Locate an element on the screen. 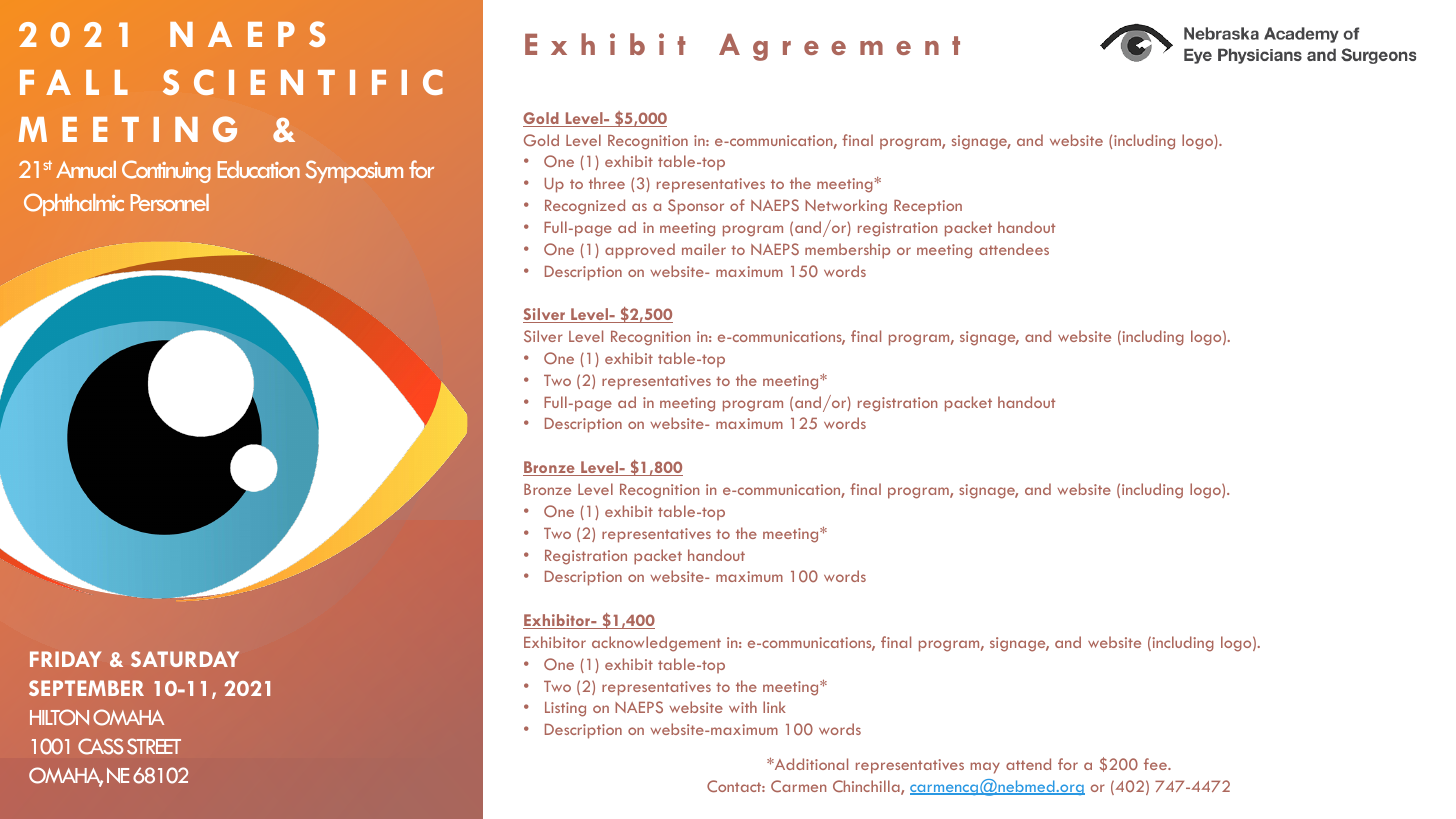 This screenshot has height=819, width=1456. membership is located at coordinates (847, 251).
